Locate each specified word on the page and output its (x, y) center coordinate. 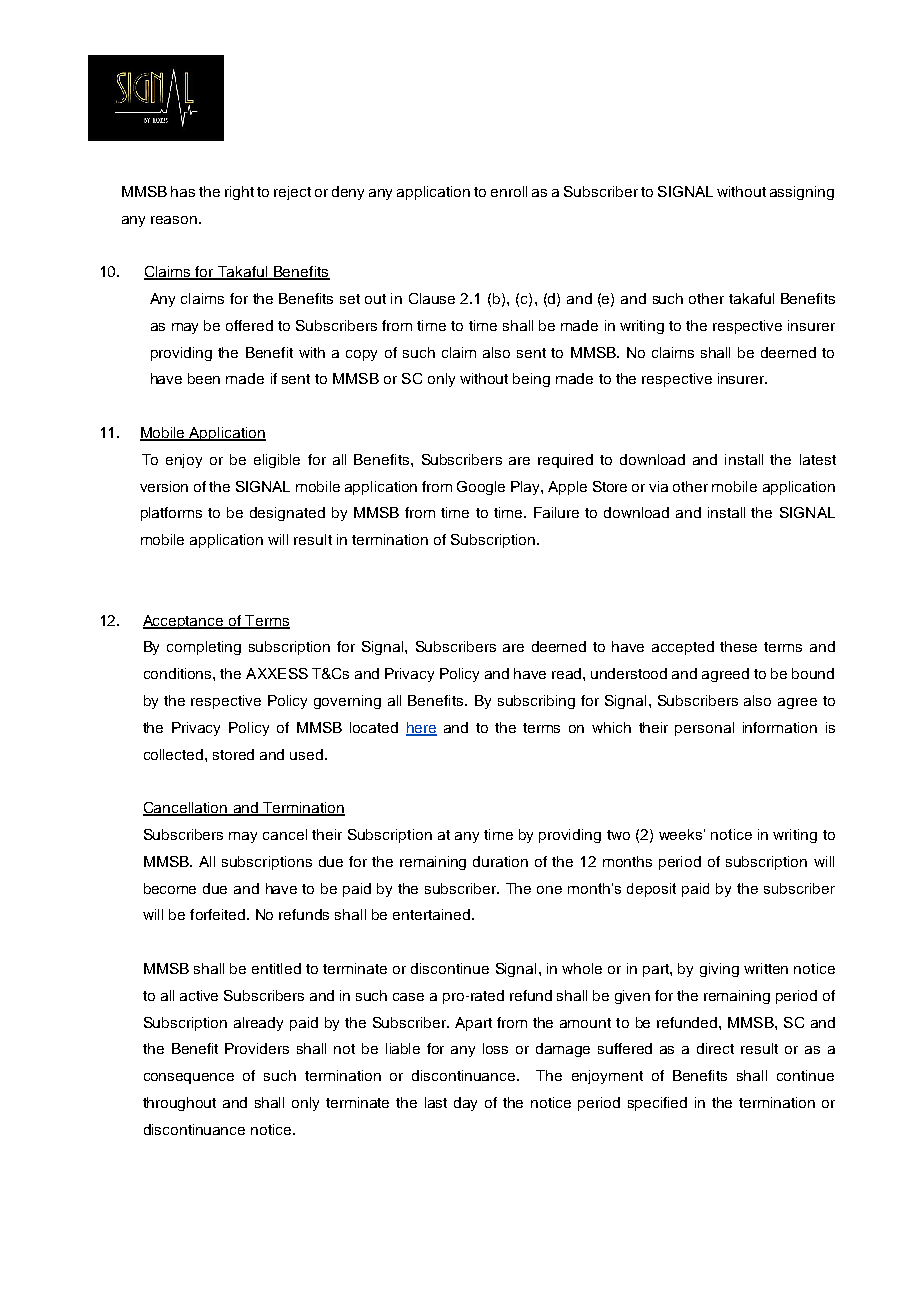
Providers (257, 1048)
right (239, 193)
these (738, 646)
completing (204, 648)
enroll (509, 191)
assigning (802, 193)
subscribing (536, 702)
